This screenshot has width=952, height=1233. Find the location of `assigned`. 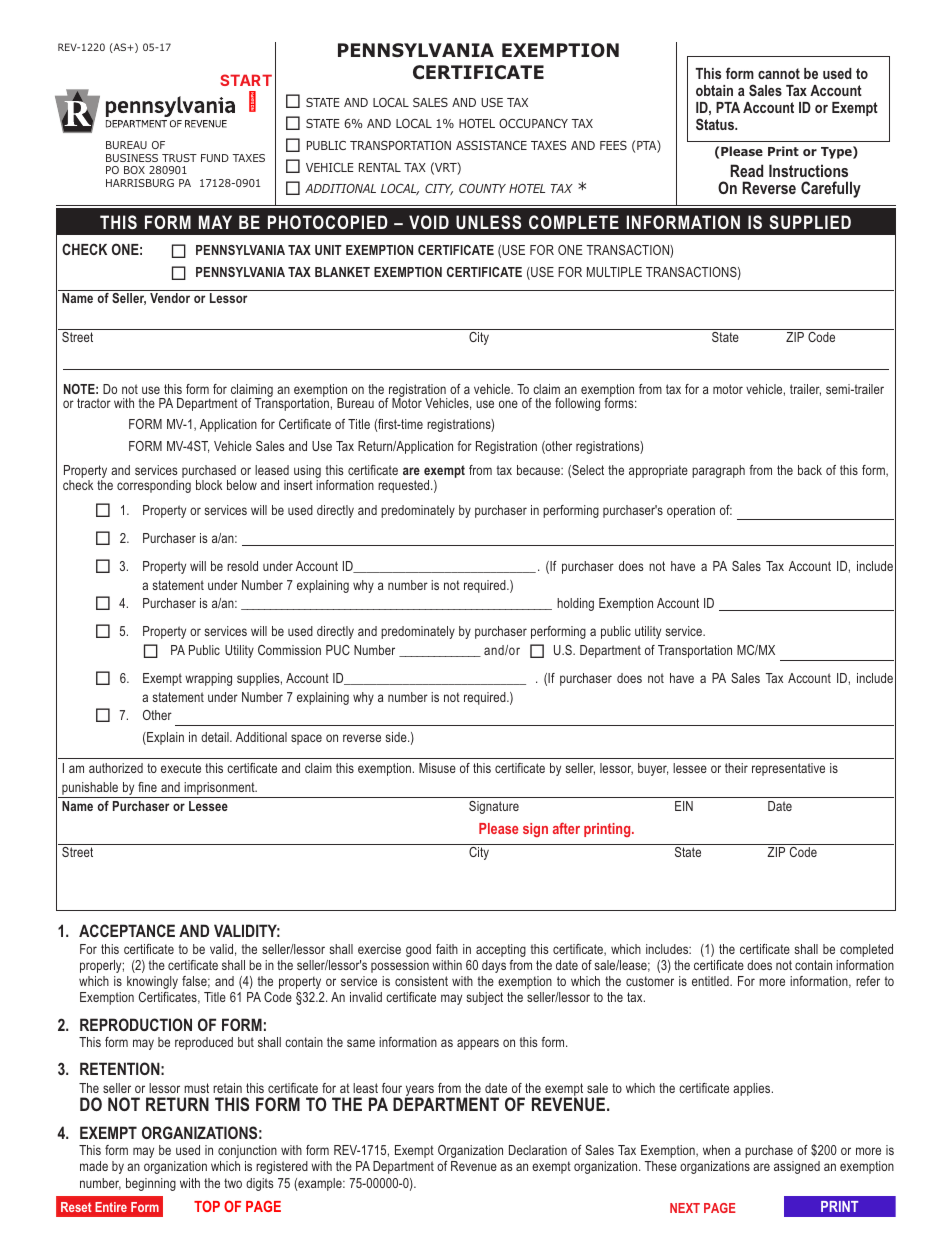

assigned is located at coordinates (797, 1167).
